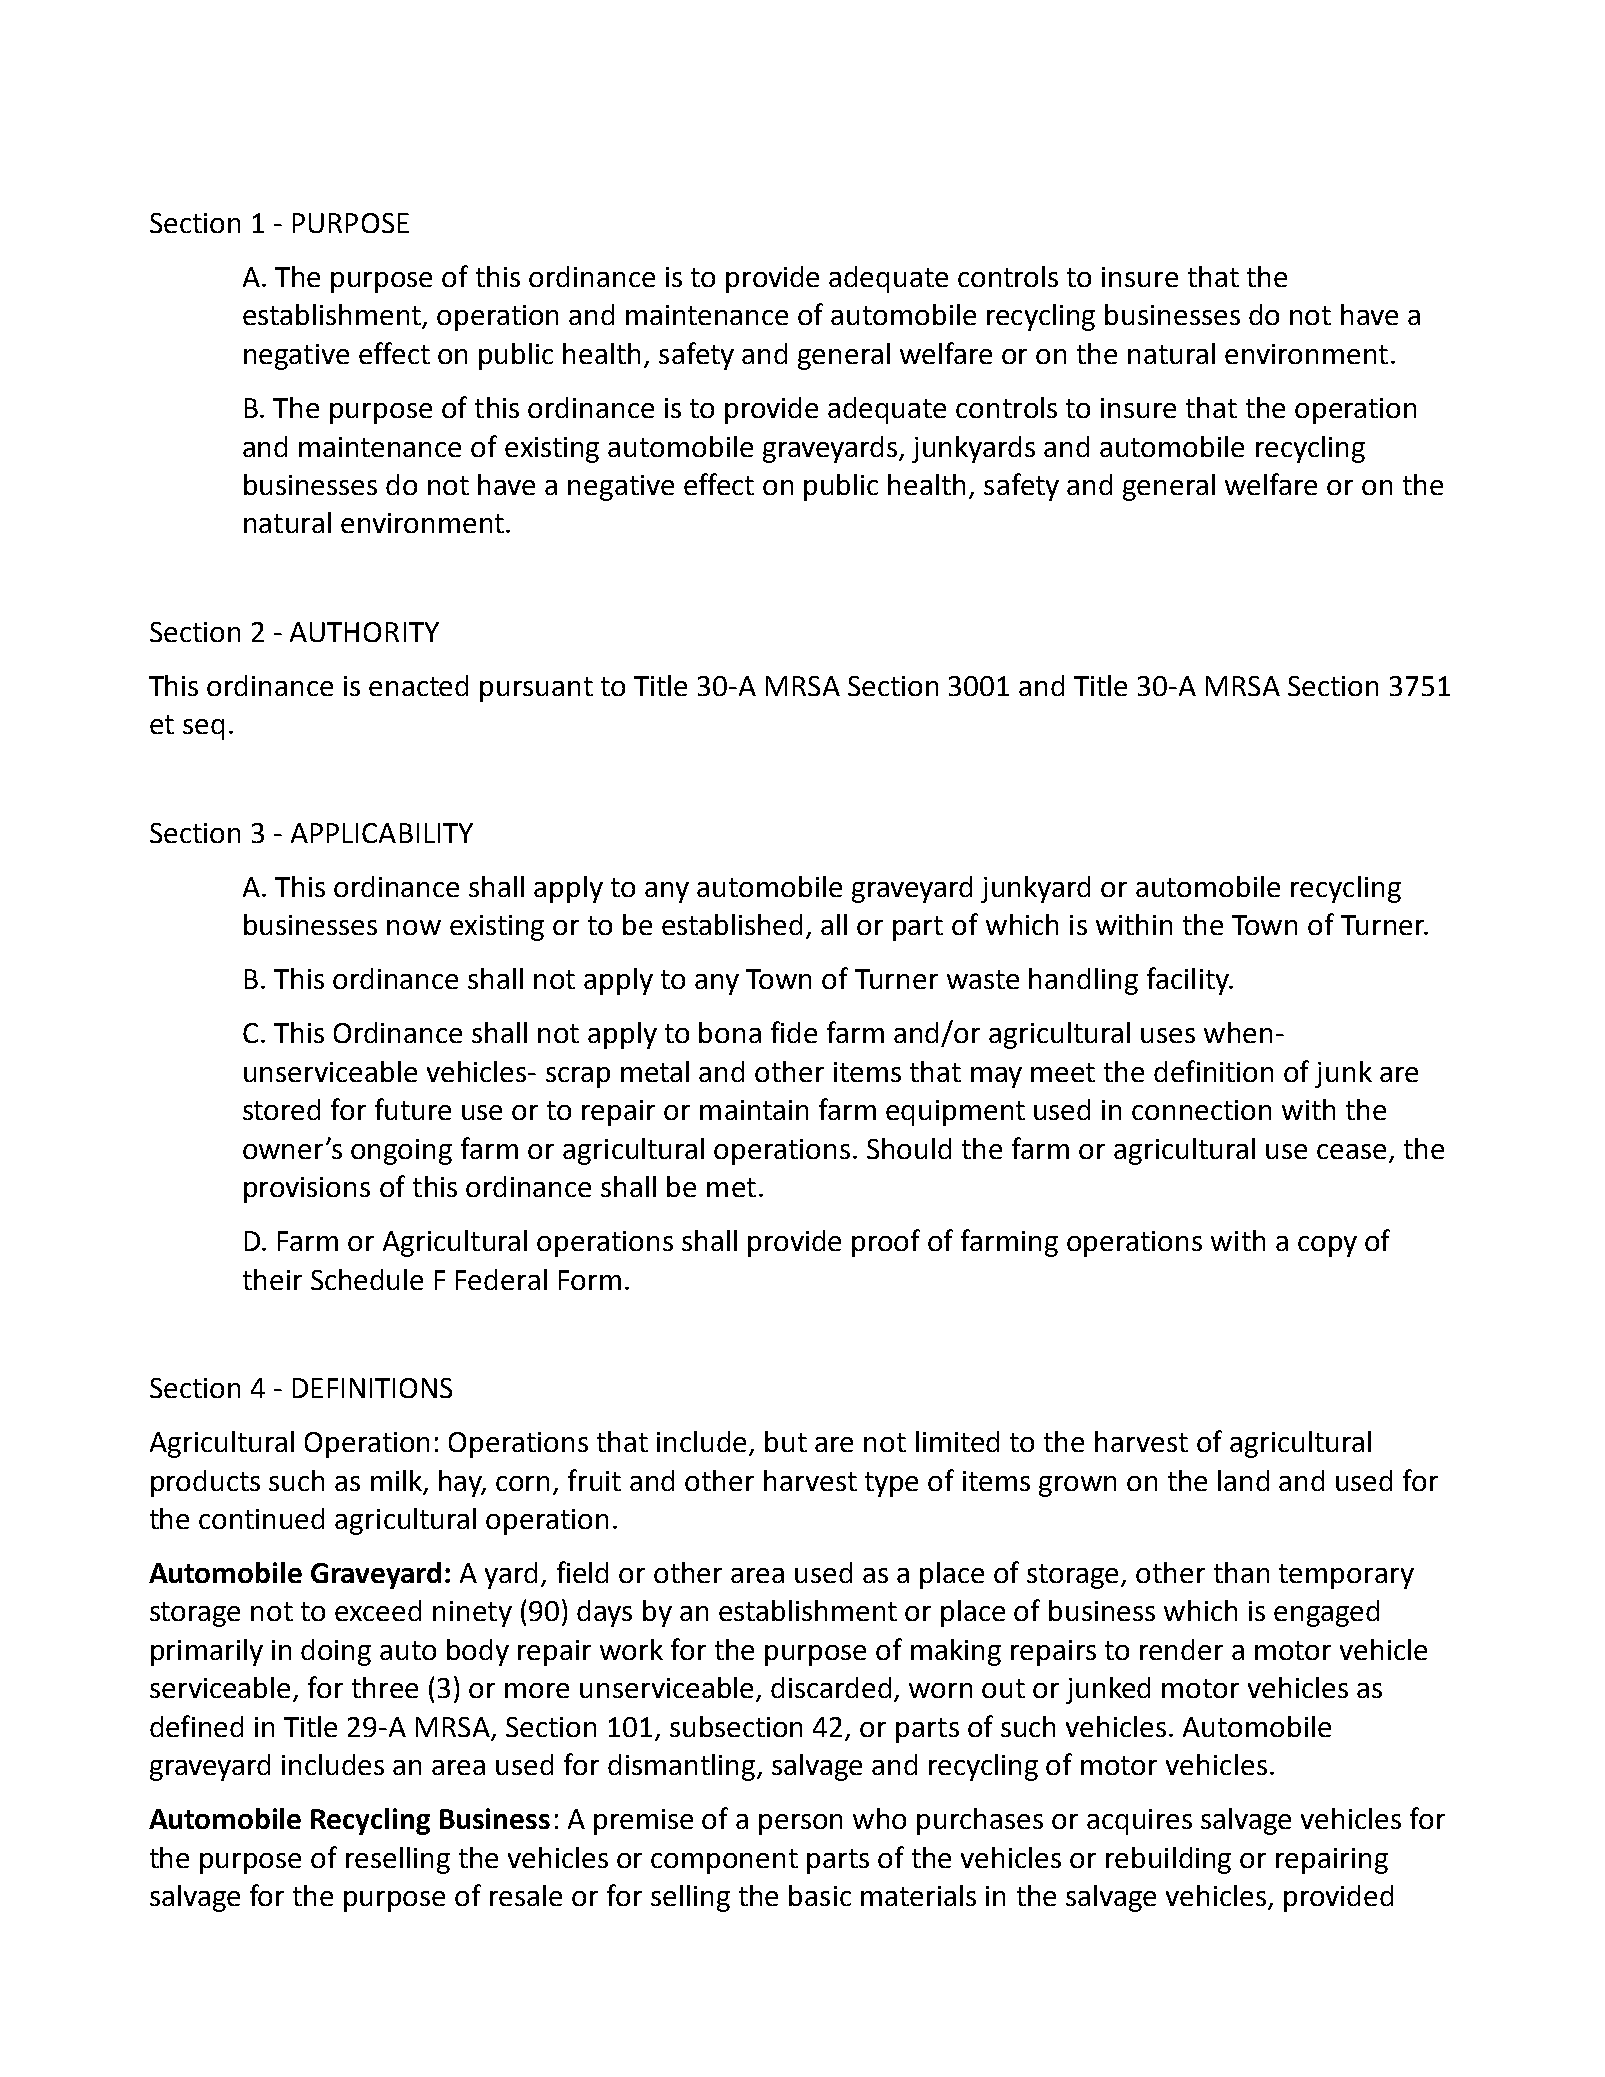 The height and width of the document is (2077, 1605). I want to click on facility, so click(1189, 981).
